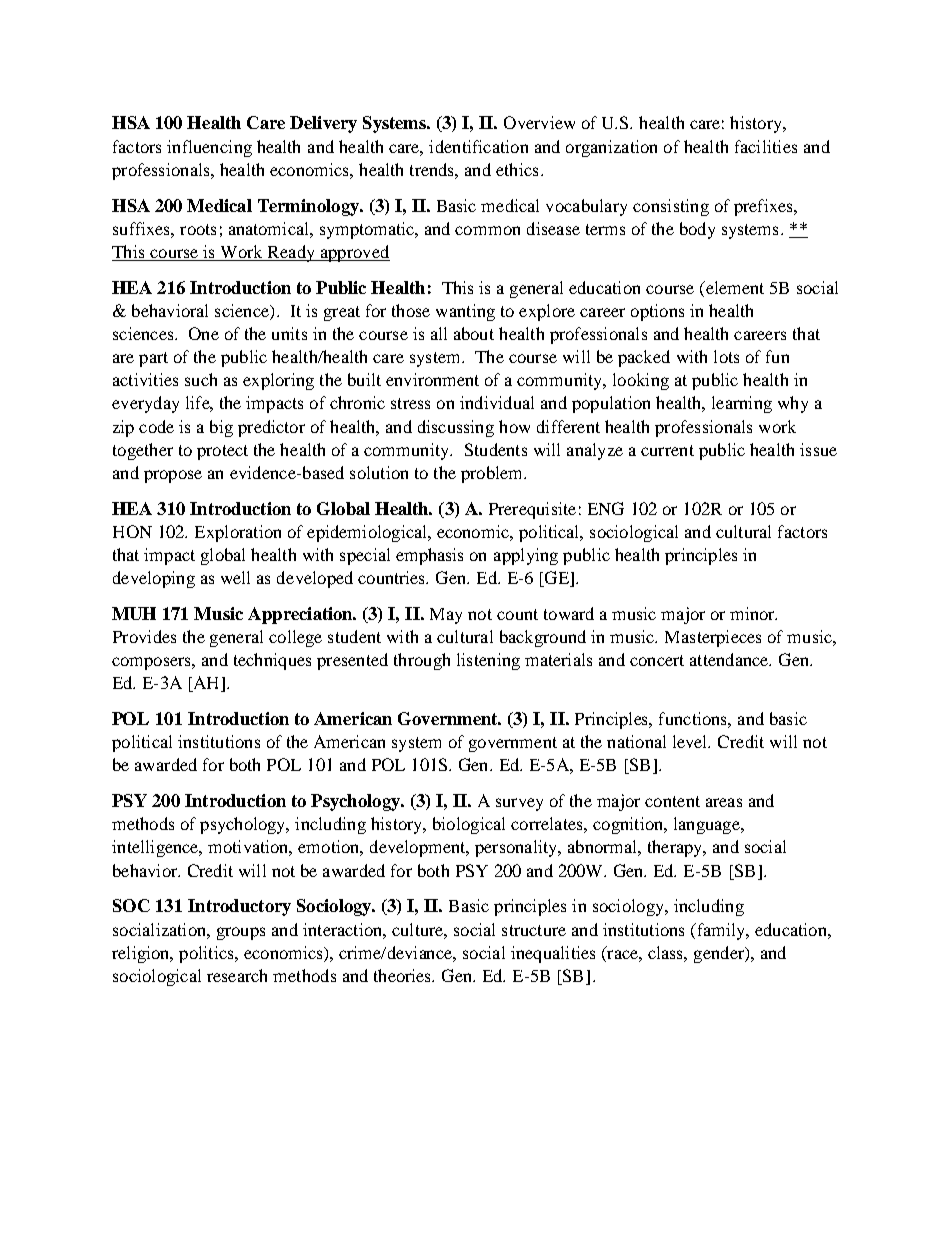  What do you see at coordinates (429, 556) in the page?
I see `emphasis` at bounding box center [429, 556].
